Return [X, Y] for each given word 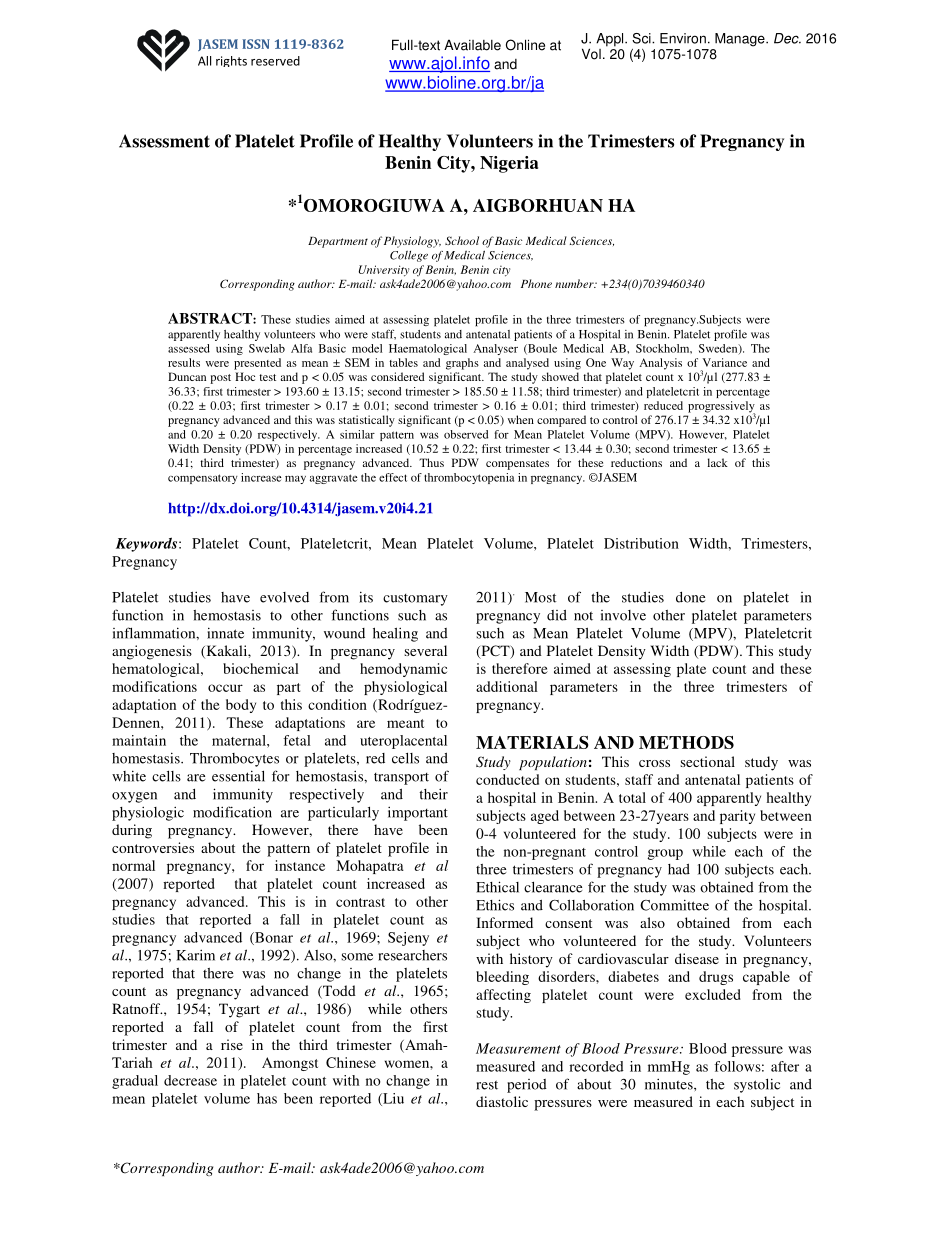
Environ [683, 38]
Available [472, 45]
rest [487, 1085]
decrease [190, 1080]
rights [231, 61]
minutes [670, 1084]
